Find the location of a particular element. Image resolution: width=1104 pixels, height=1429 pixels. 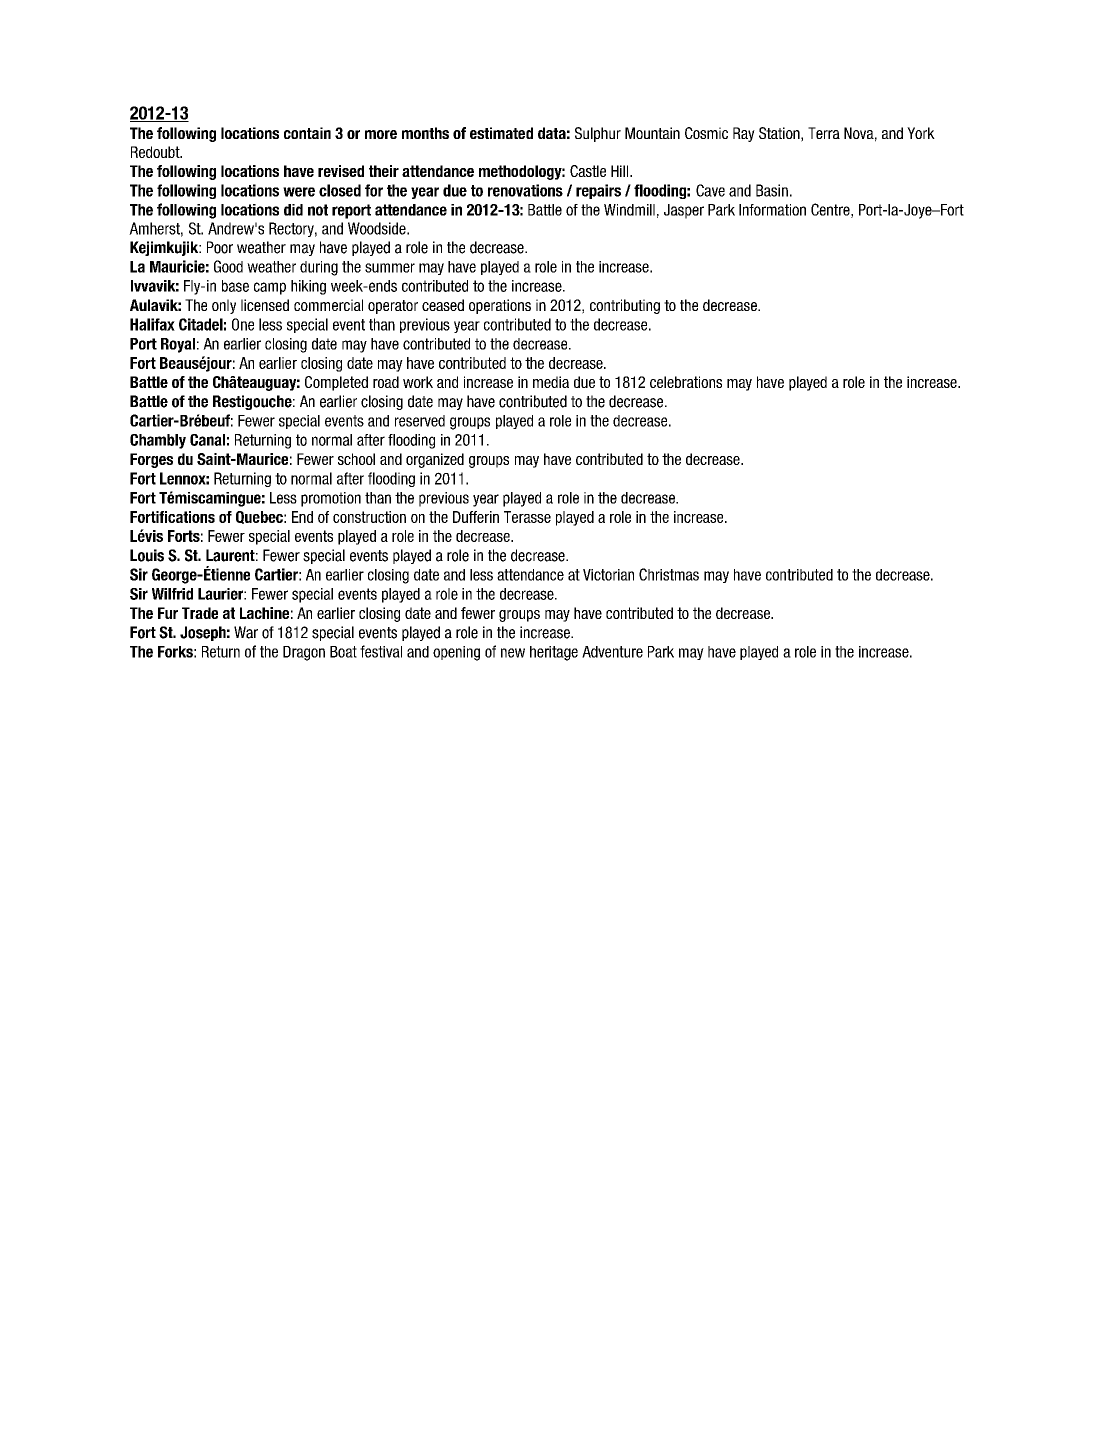

War is located at coordinates (246, 632).
